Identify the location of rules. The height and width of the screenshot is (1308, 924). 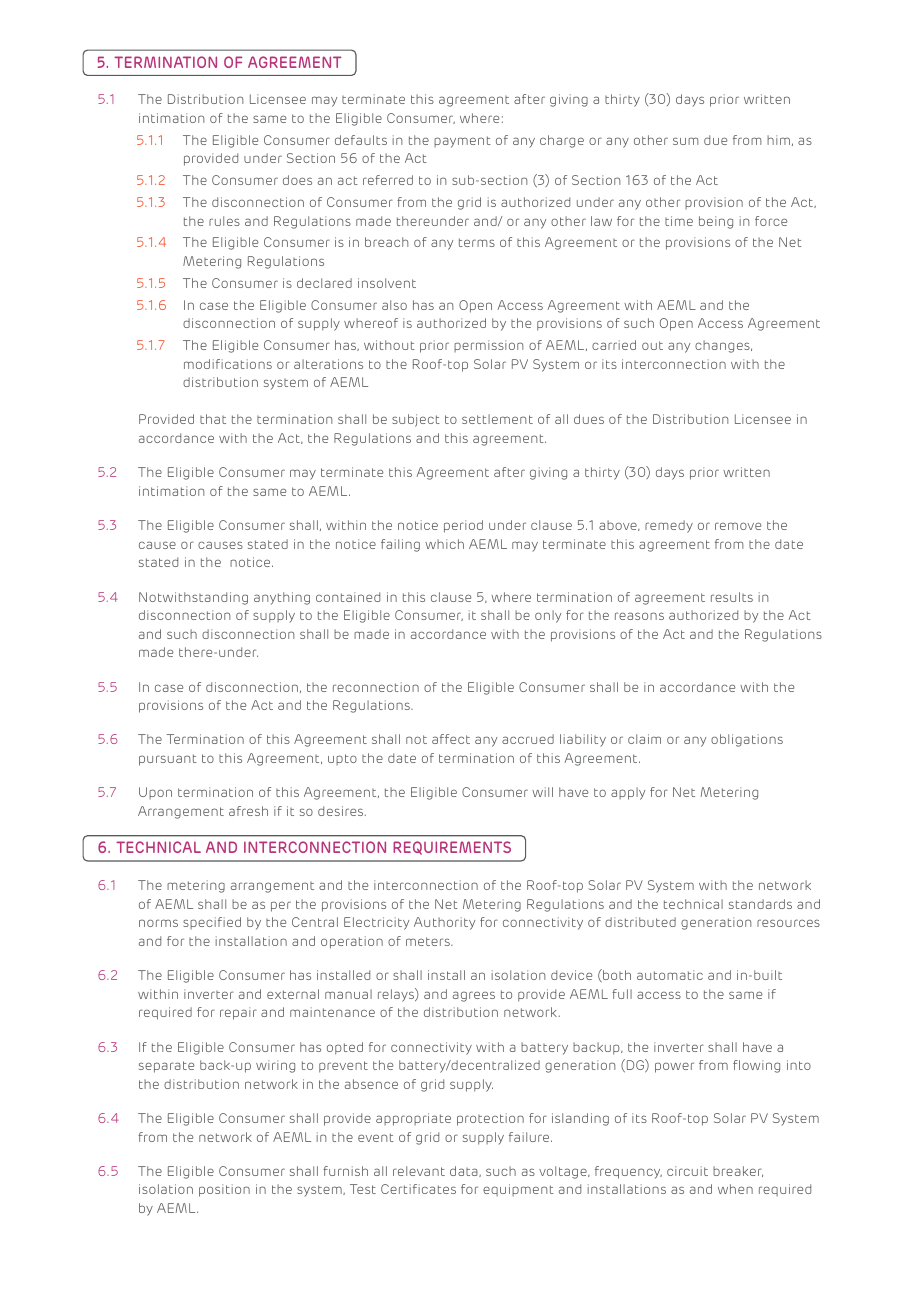
(224, 221).
